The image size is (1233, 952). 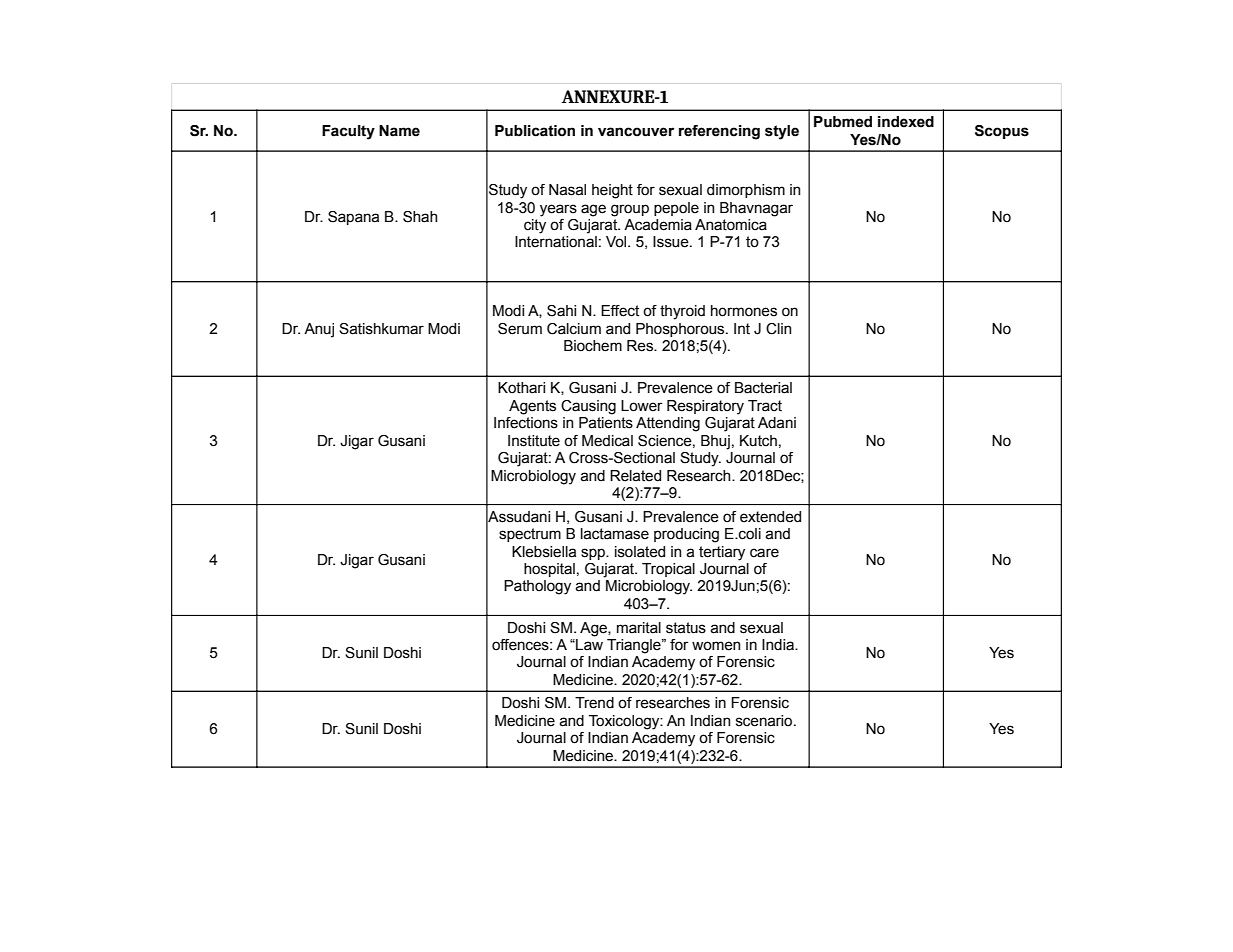 I want to click on Tract, so click(x=765, y=406).
